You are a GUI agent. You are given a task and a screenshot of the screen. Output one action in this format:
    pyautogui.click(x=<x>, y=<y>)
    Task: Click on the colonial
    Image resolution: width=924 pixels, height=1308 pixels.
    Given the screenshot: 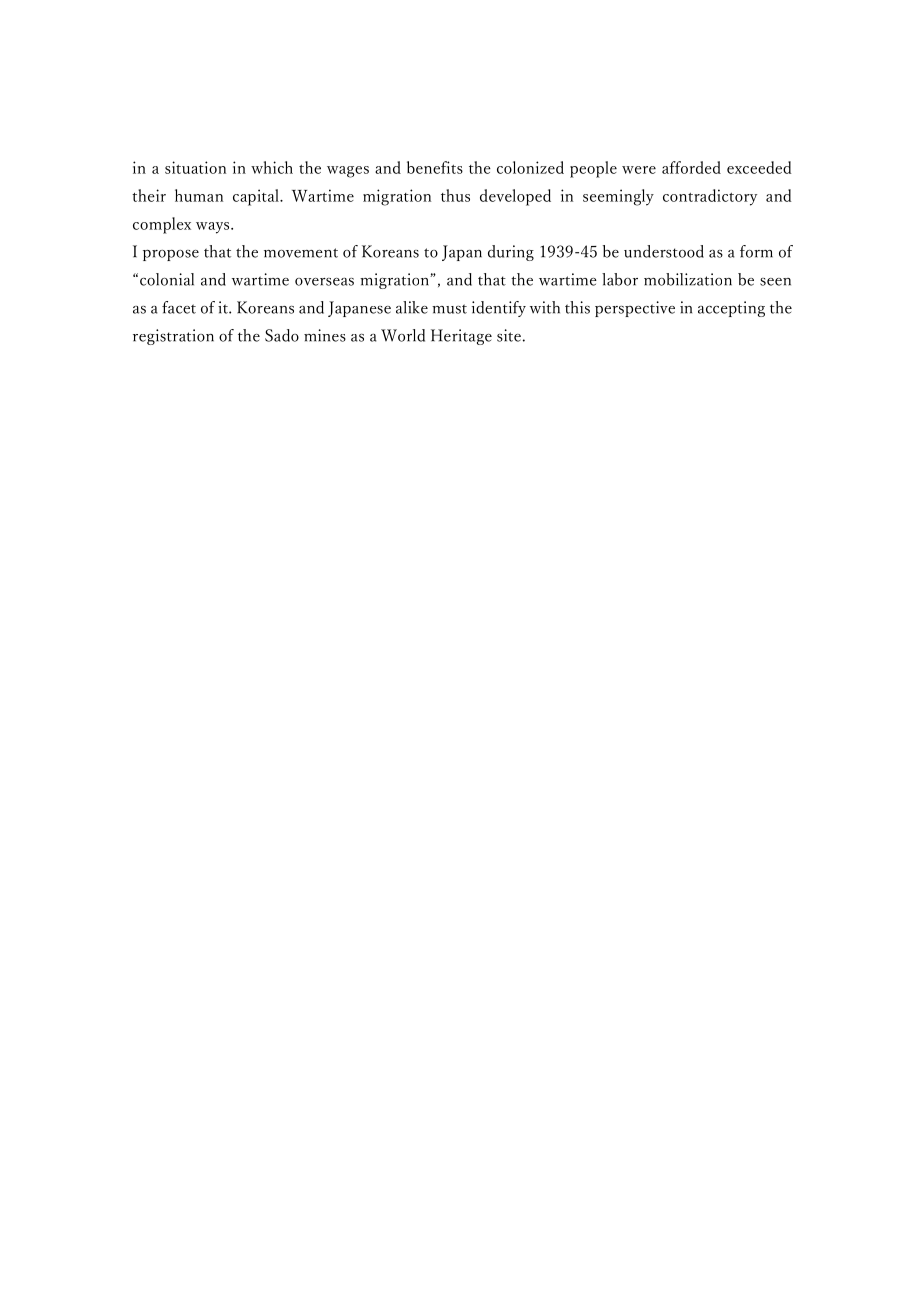 What is the action you would take?
    pyautogui.click(x=167, y=279)
